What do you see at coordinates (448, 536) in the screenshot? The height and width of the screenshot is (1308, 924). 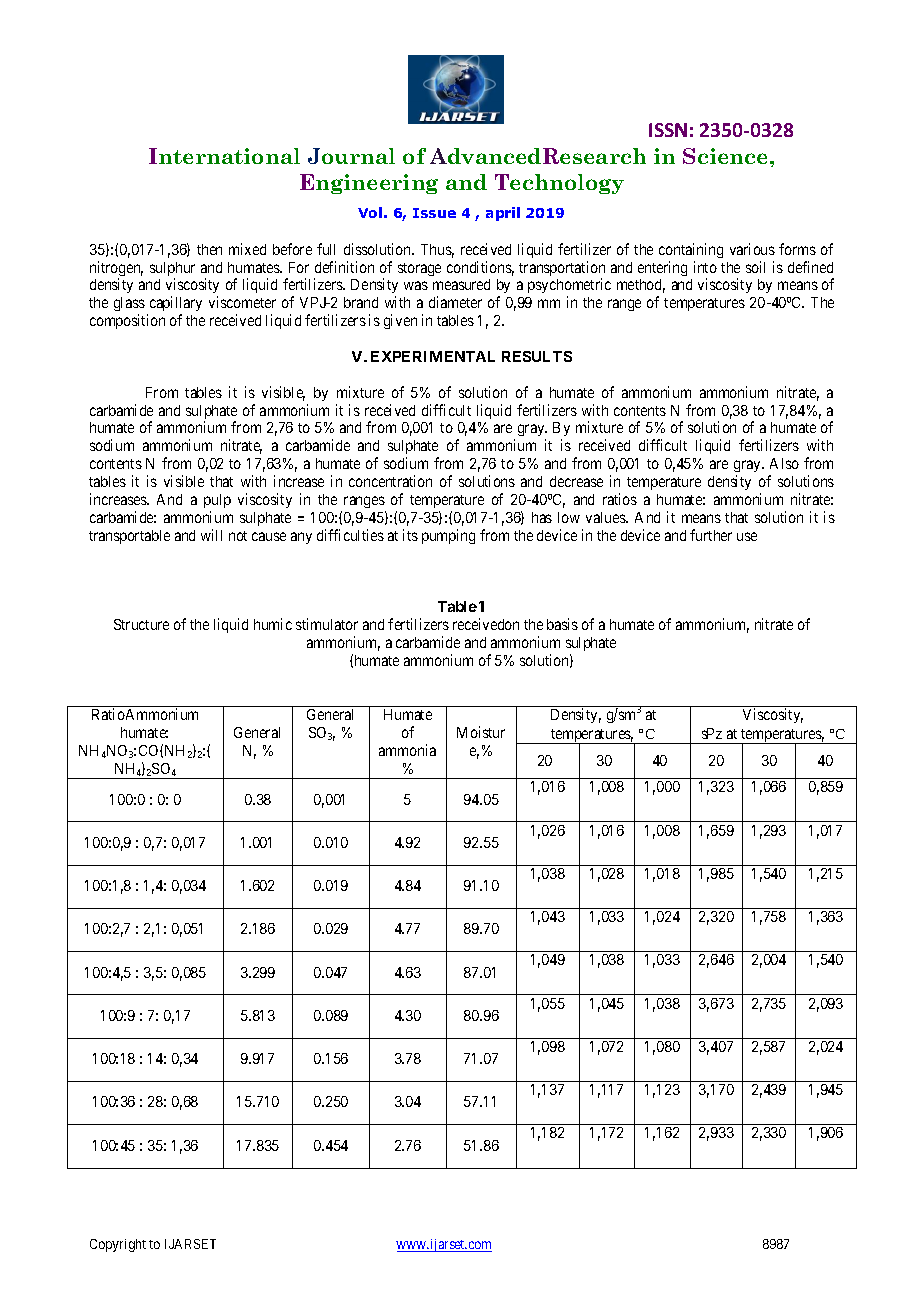 I see `pumping` at bounding box center [448, 536].
